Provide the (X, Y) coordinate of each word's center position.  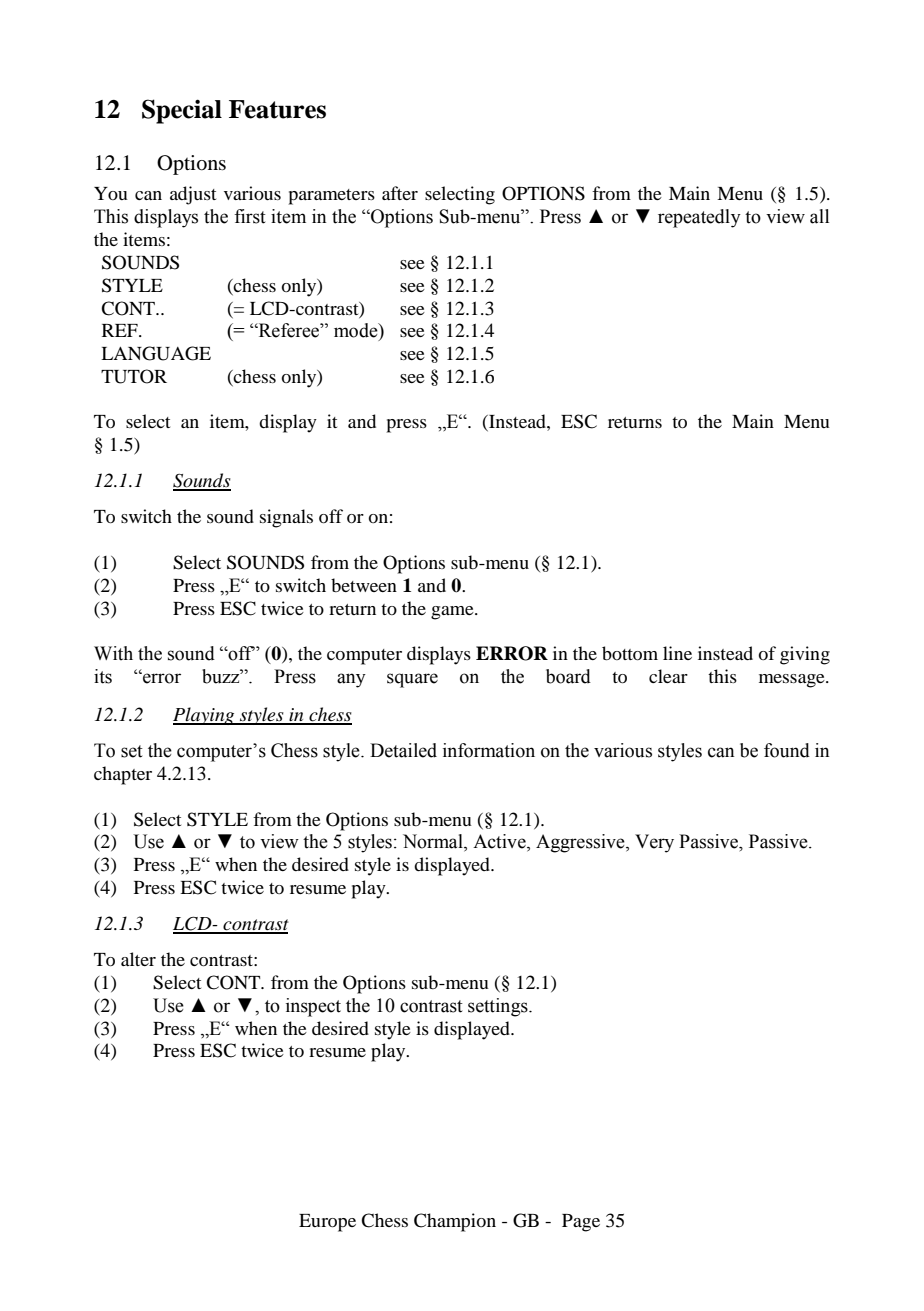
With (113, 653)
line (677, 653)
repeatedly (699, 218)
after (400, 193)
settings (499, 1007)
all (819, 216)
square (412, 680)
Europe (327, 1223)
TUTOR (134, 376)
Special (182, 111)
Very (654, 843)
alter (138, 959)
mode (357, 331)
